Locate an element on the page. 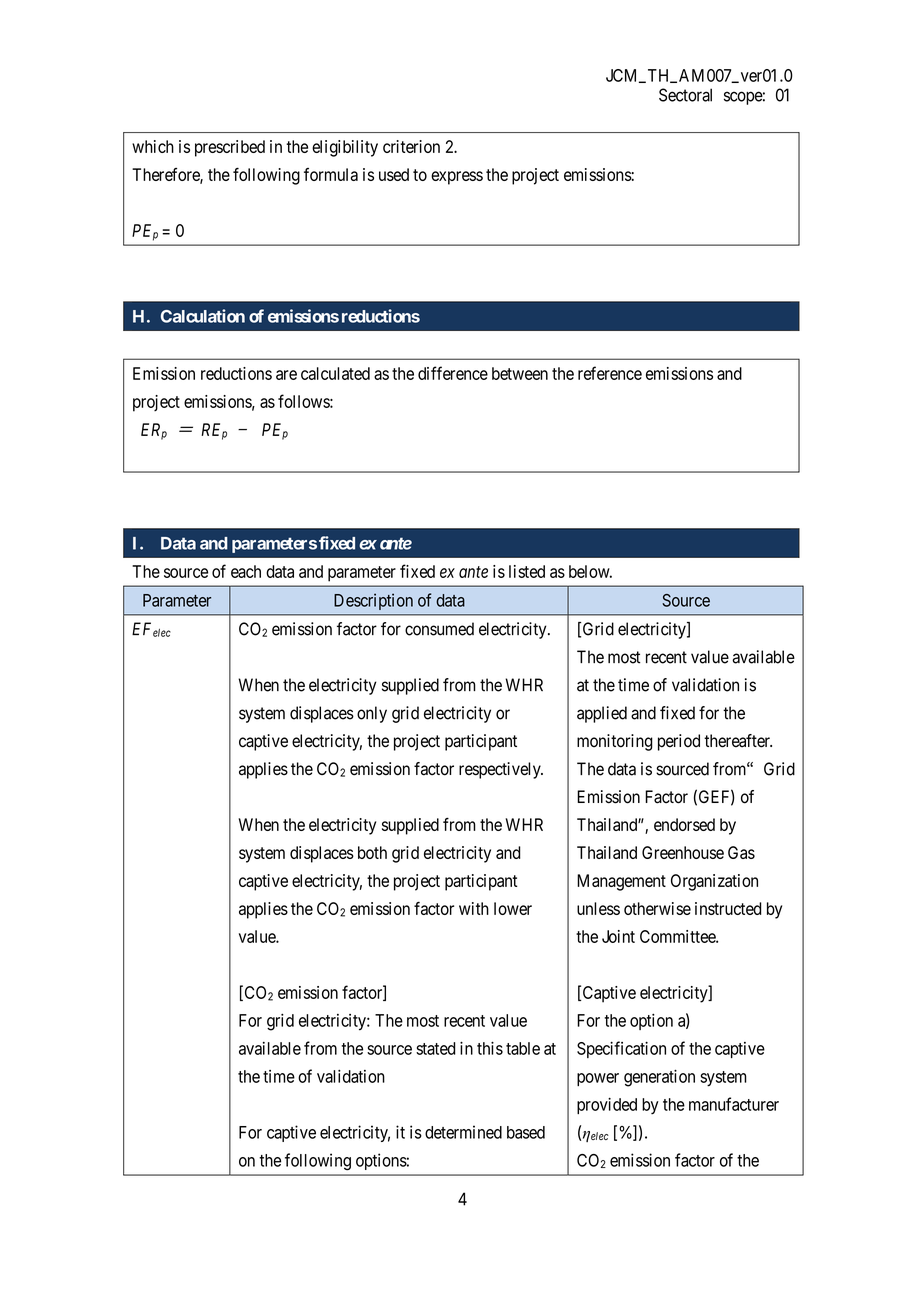 This document has height=1308, width=924. are is located at coordinates (286, 375).
